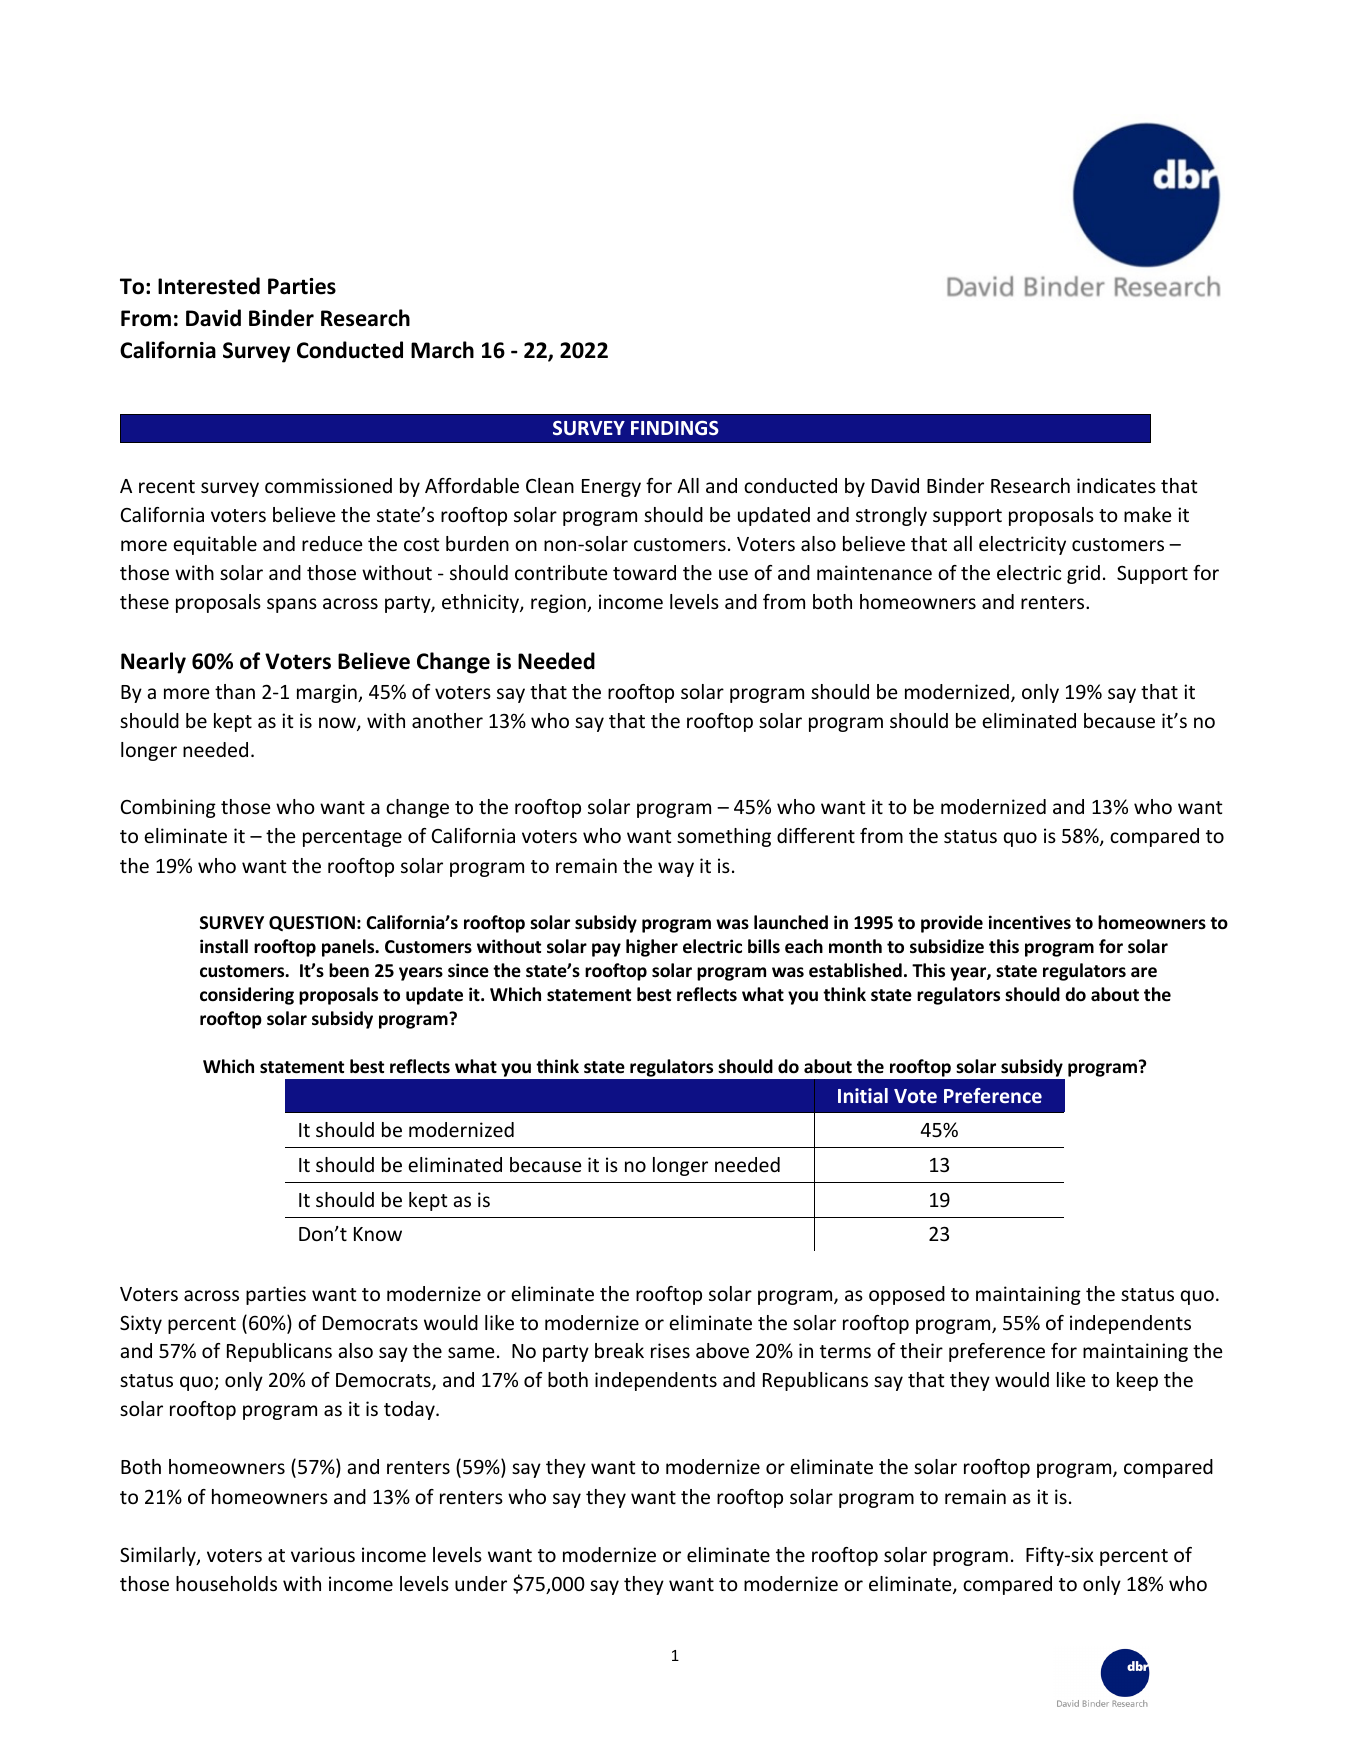 Image resolution: width=1348 pixels, height=1744 pixels. What do you see at coordinates (1137, 1381) in the screenshot?
I see `keep` at bounding box center [1137, 1381].
